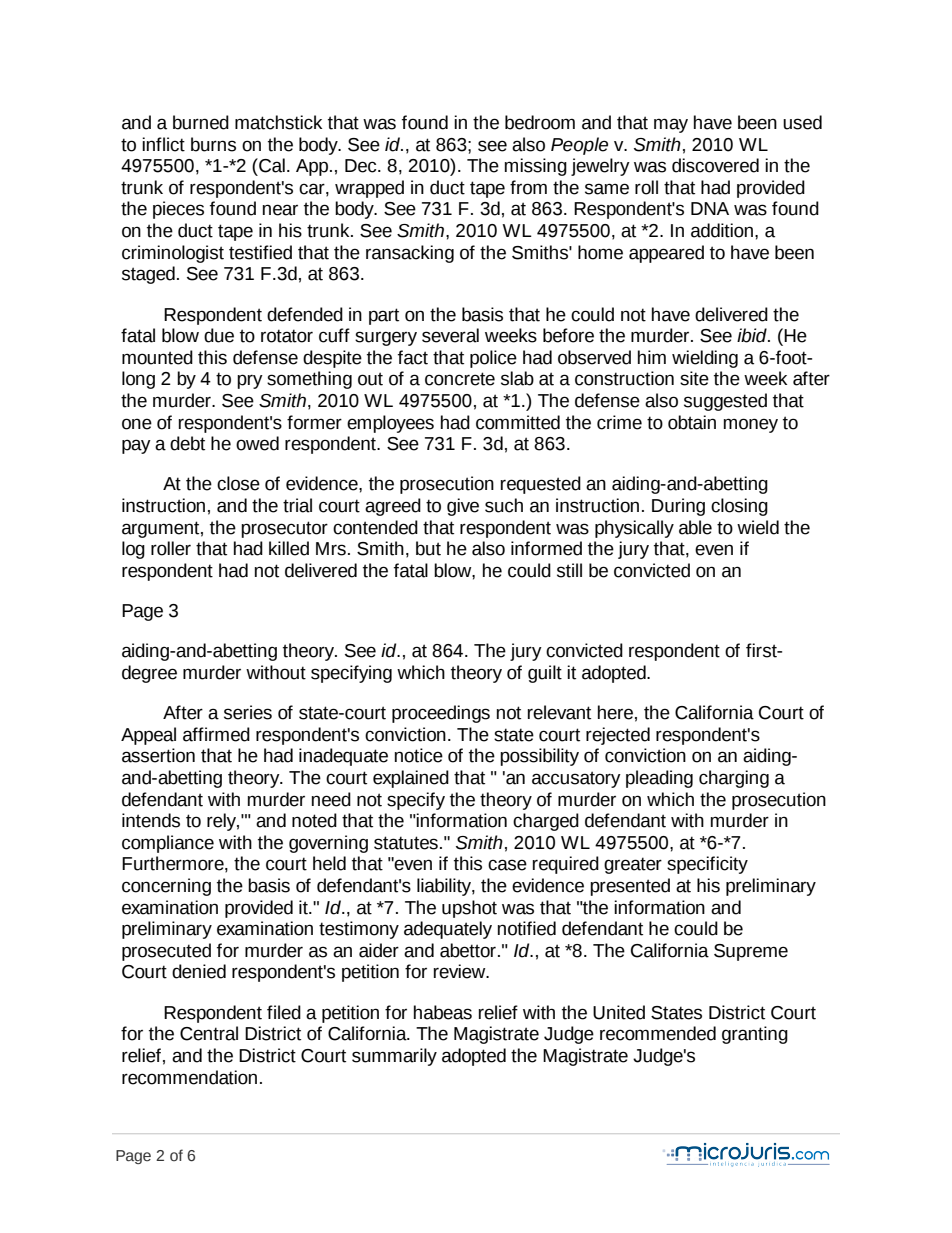 This document has height=1233, width=952. Describe the element at coordinates (715, 165) in the document. I see `discovered` at that location.
